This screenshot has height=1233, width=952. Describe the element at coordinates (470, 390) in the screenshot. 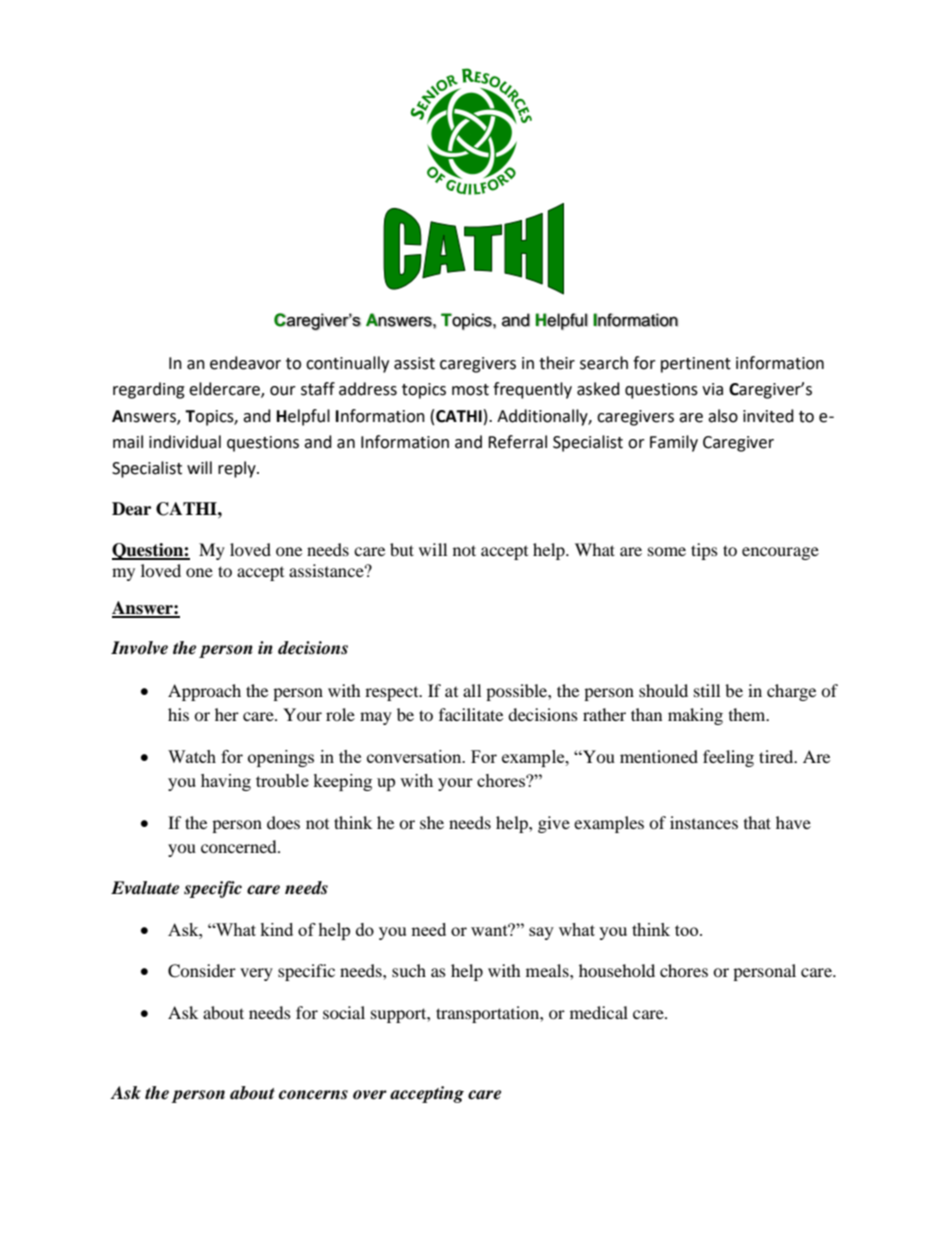

I see `most` at that location.
